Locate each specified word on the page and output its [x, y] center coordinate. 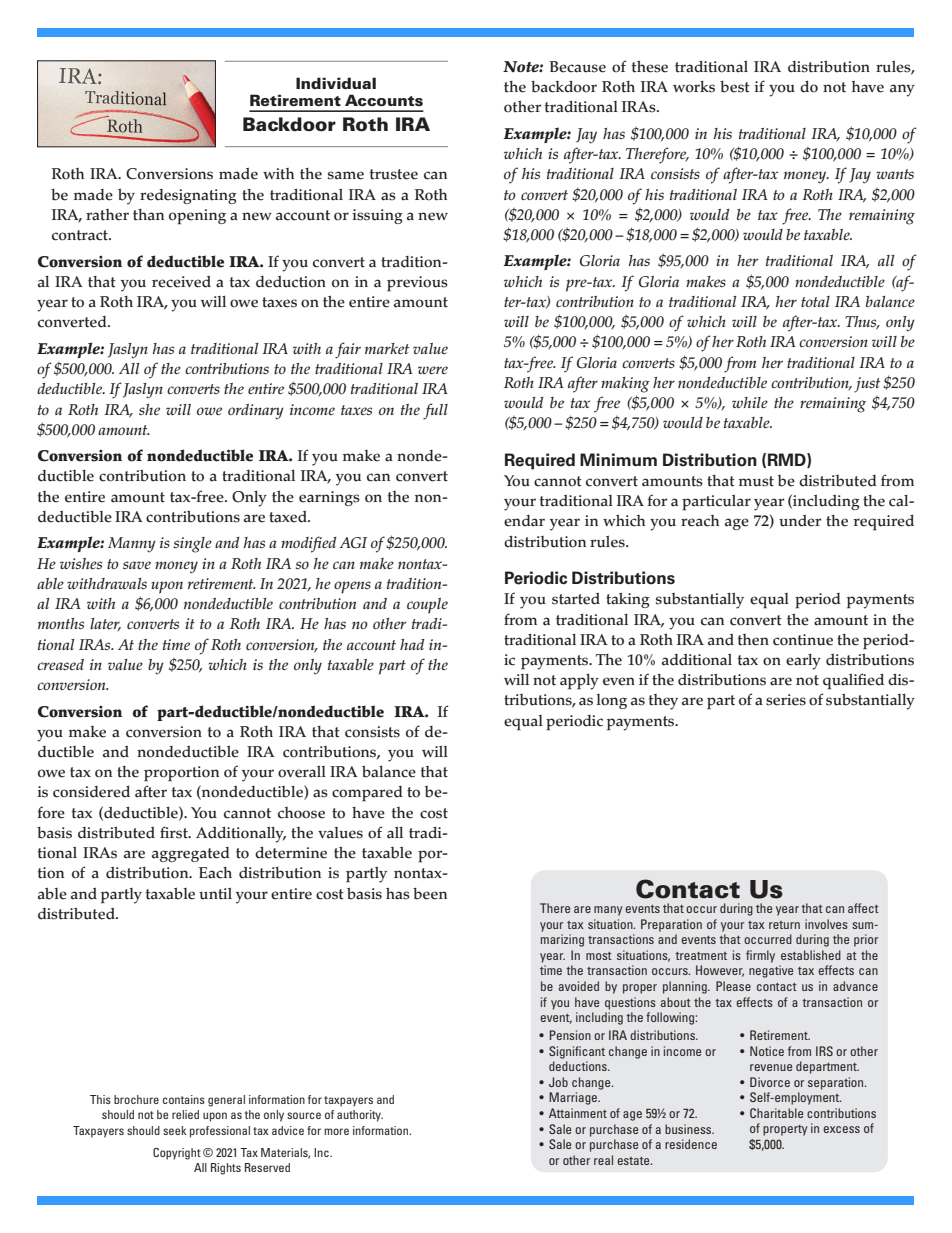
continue [803, 640]
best [735, 87]
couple [427, 606]
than [148, 215]
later [105, 624]
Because [577, 67]
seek [175, 1130]
